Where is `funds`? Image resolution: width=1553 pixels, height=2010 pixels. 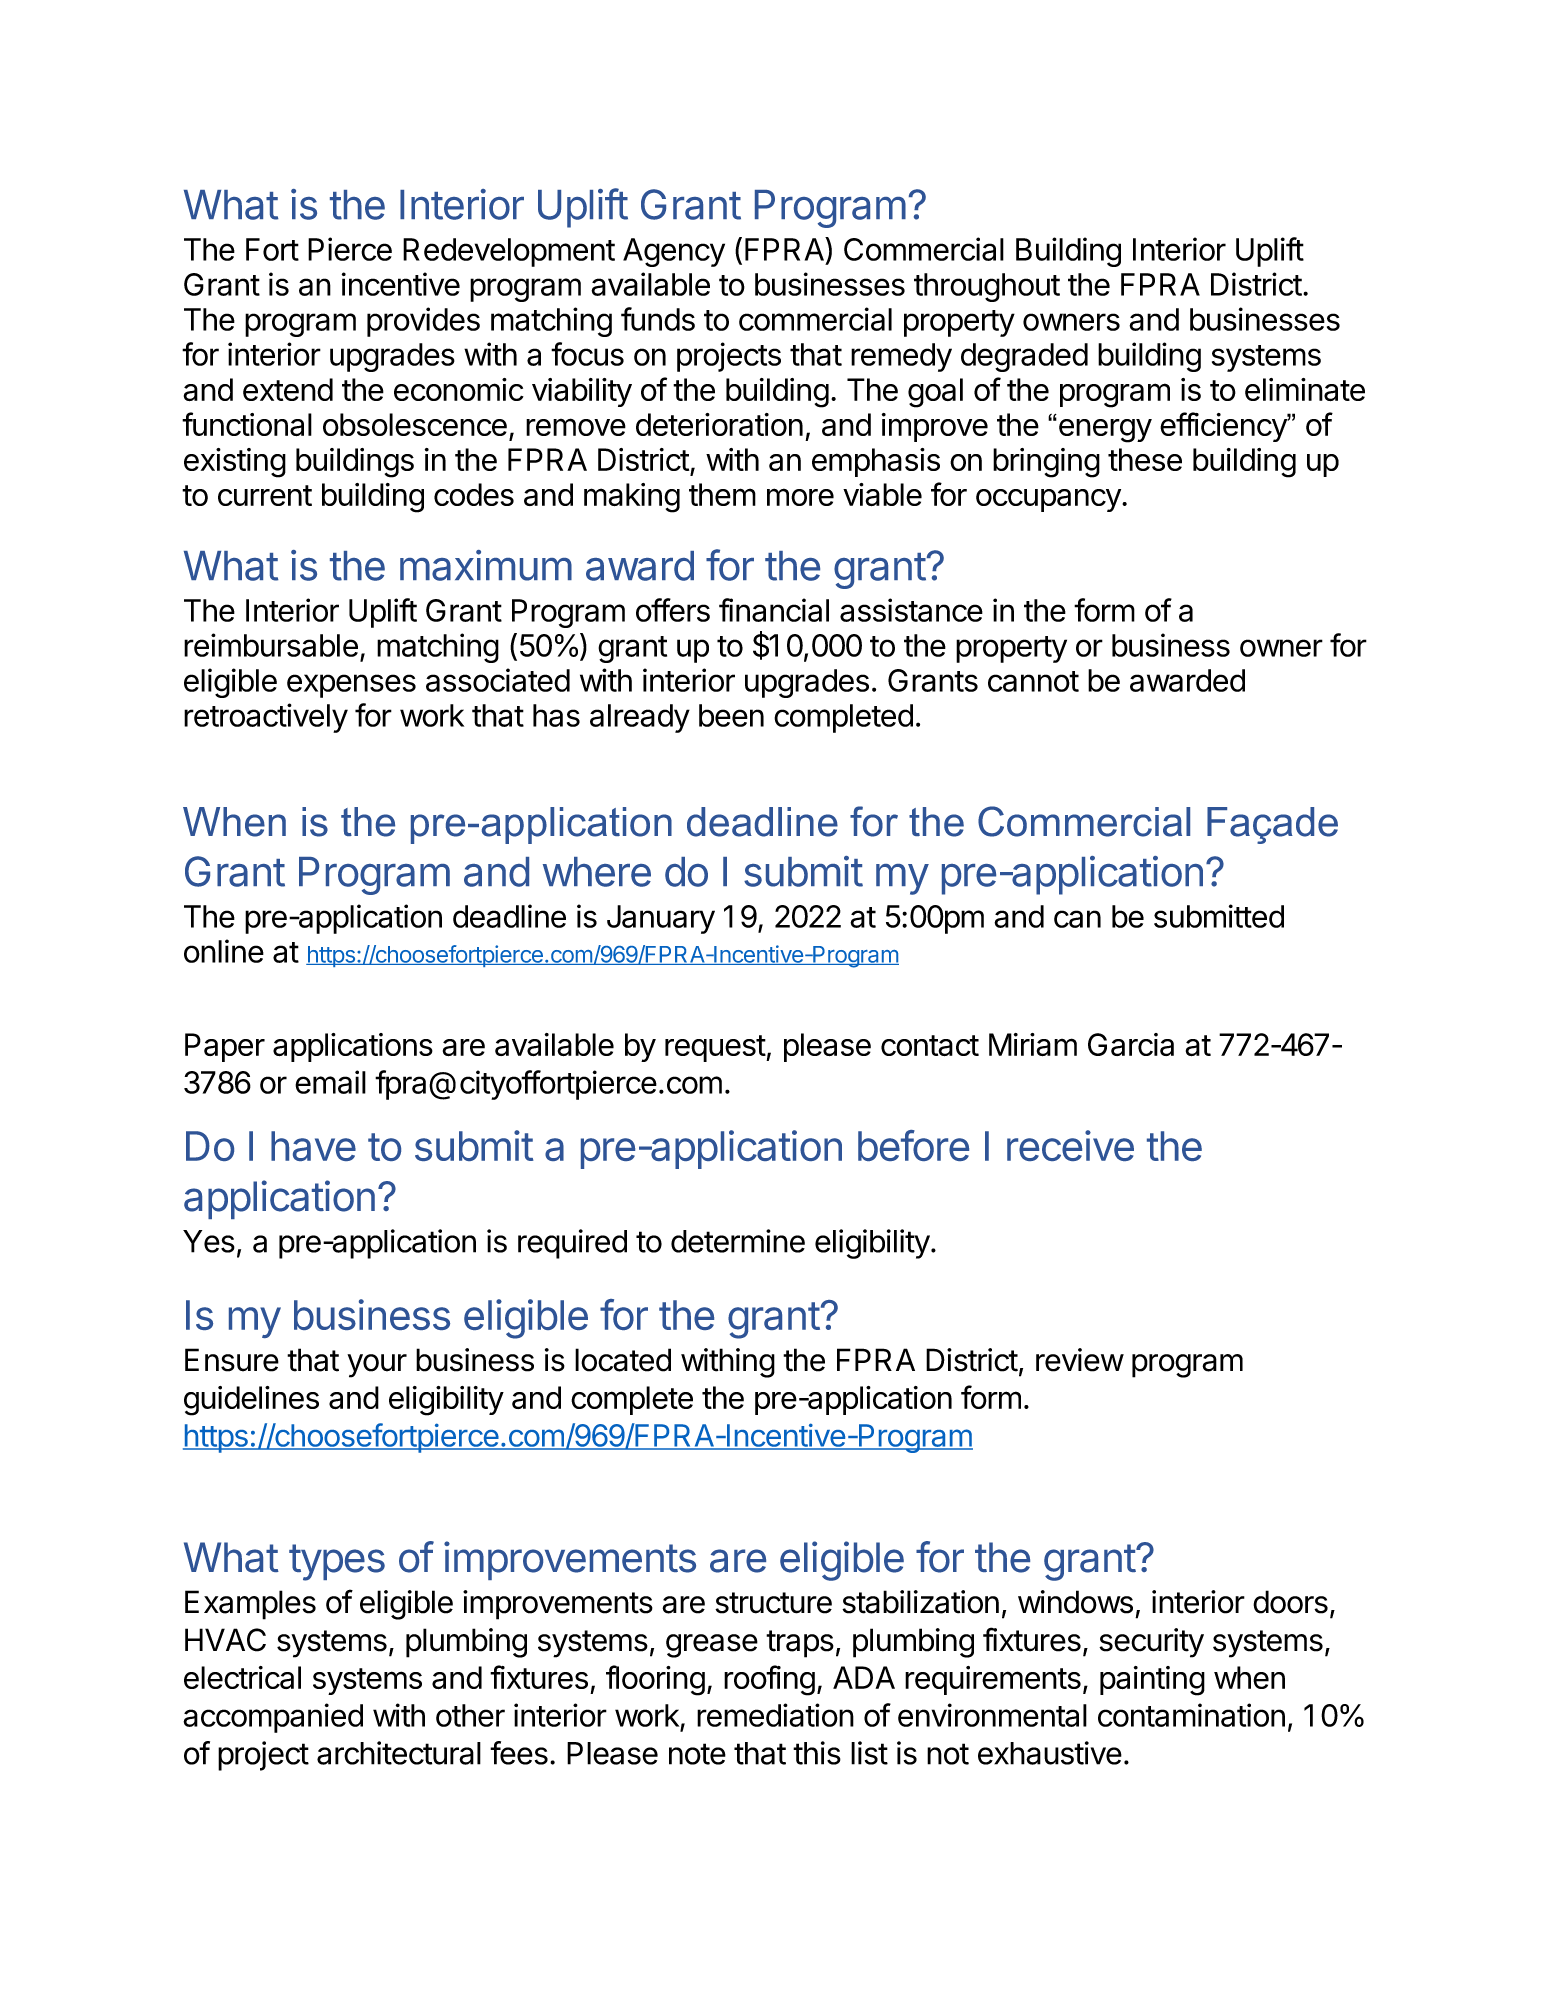 funds is located at coordinates (658, 319).
